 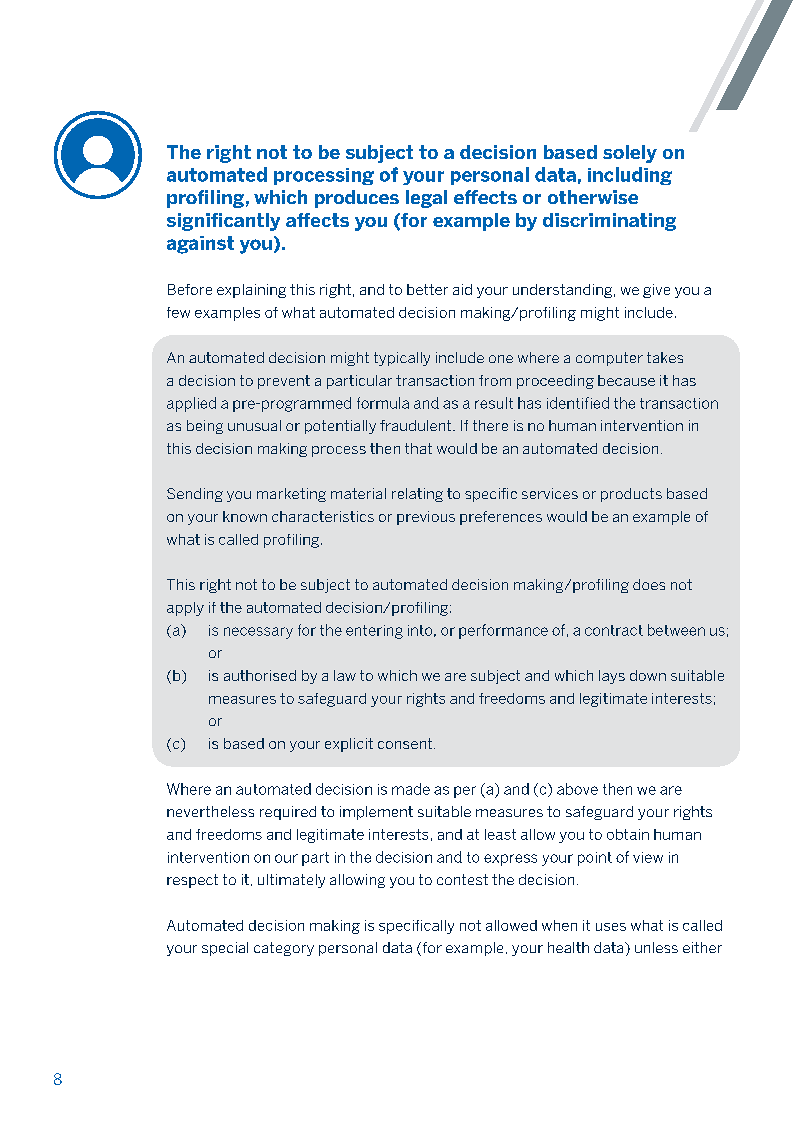 I want to click on significantly, so click(x=223, y=222).
